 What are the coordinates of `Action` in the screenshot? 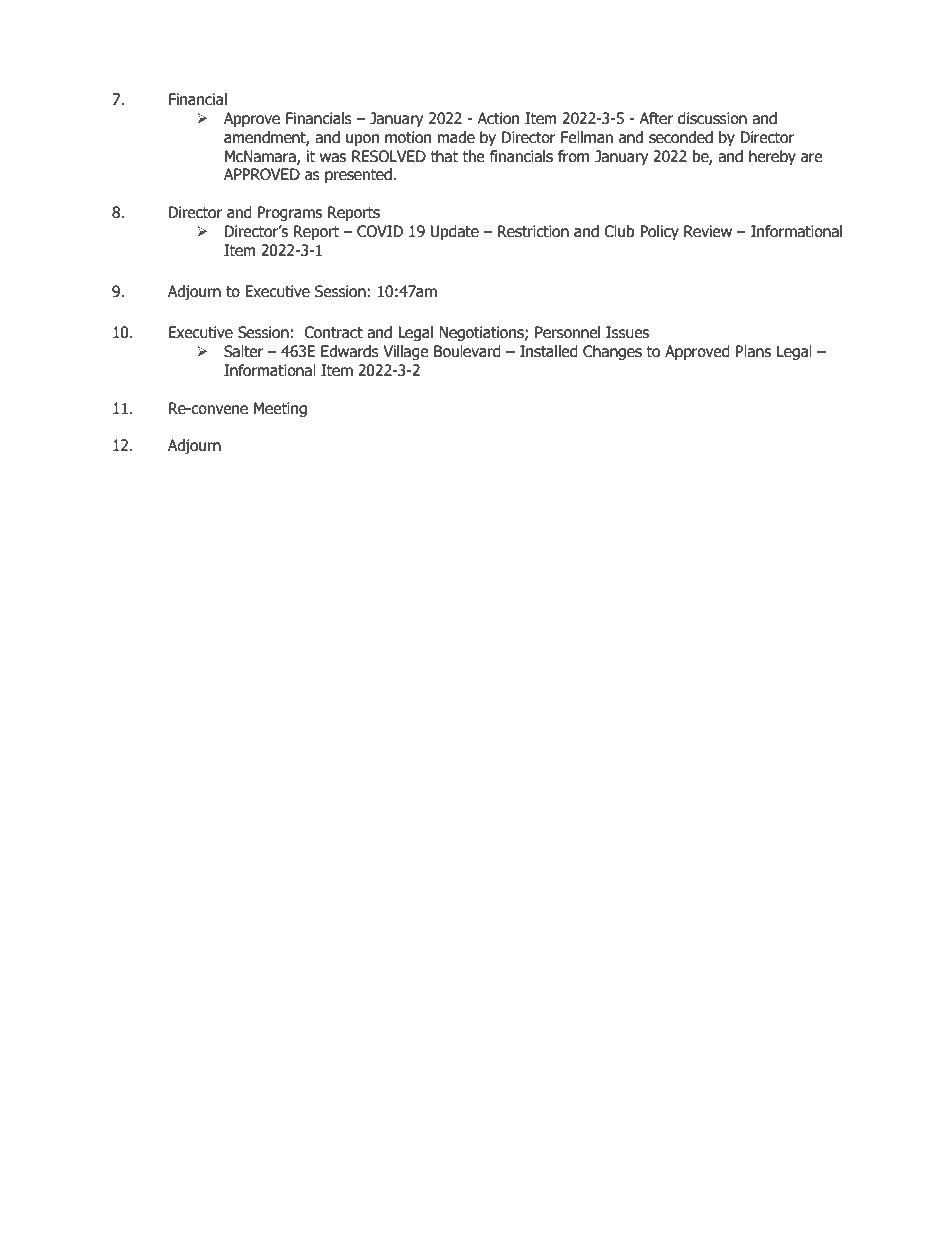 It's located at (498, 118).
